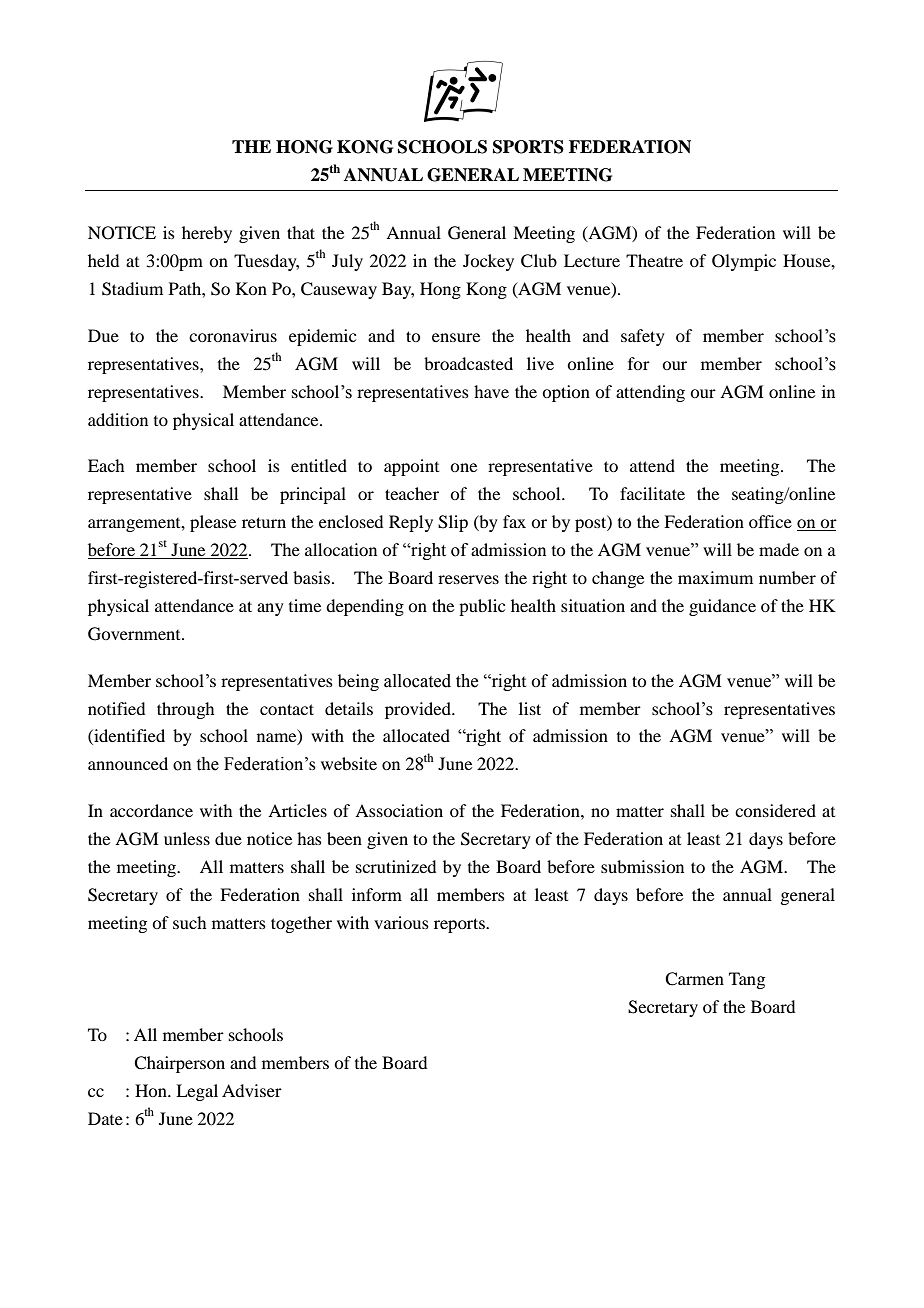  I want to click on hereby, so click(207, 234).
